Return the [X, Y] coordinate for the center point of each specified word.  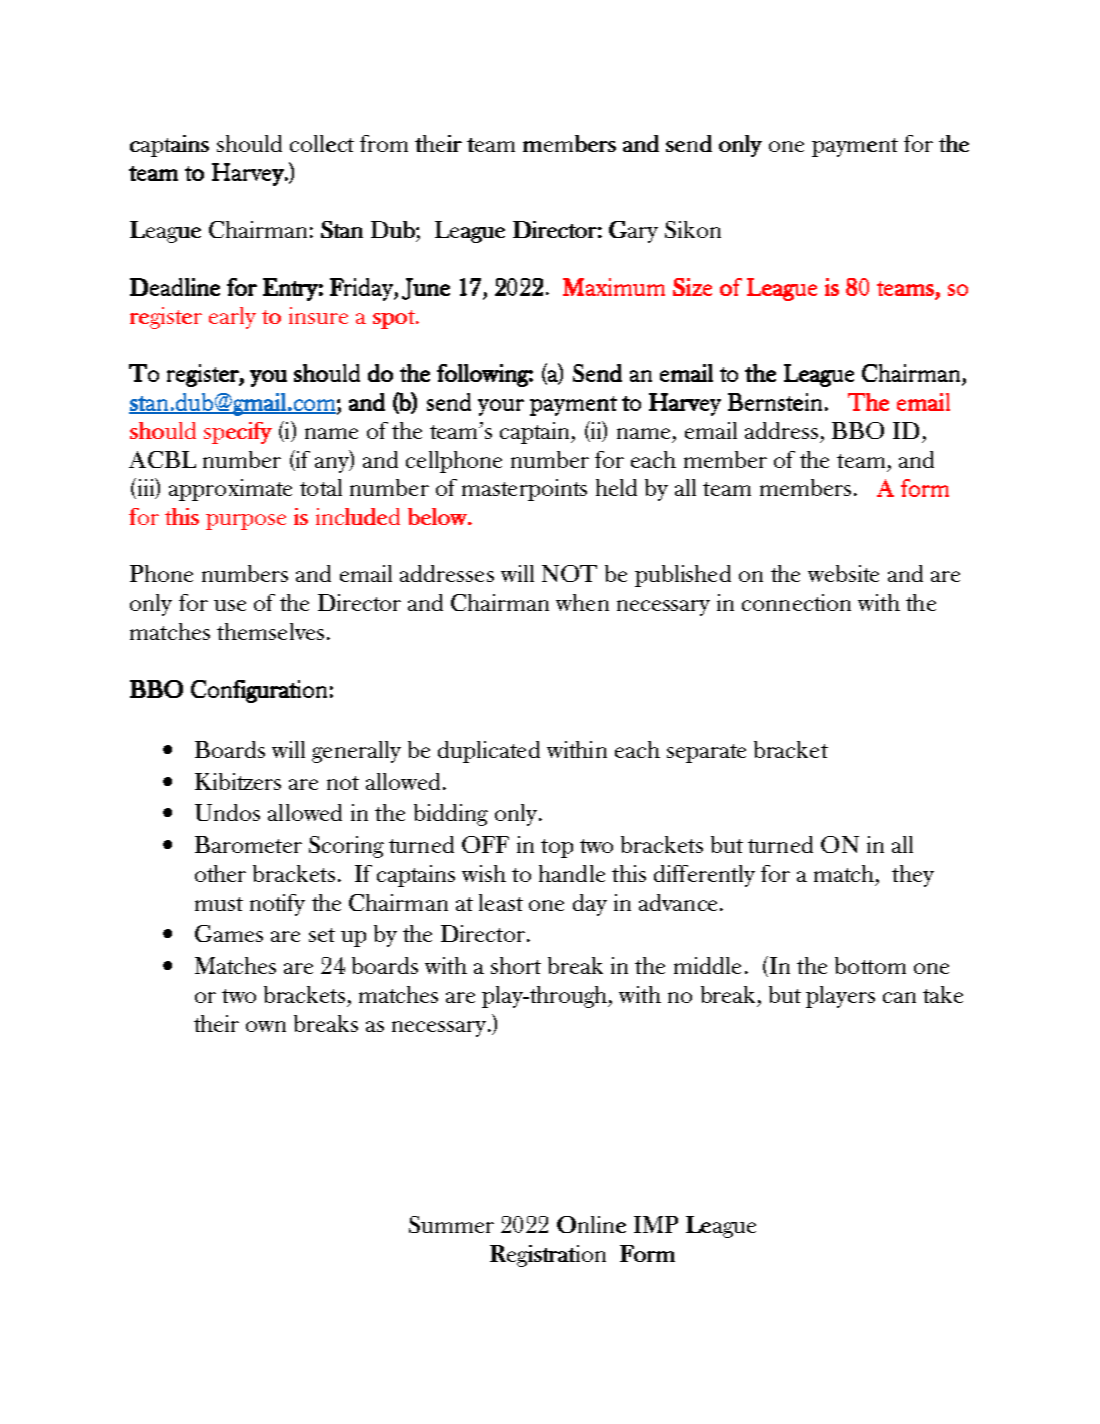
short [516, 965]
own [266, 1026]
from [384, 143]
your [501, 407]
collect [322, 143]
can [899, 997]
